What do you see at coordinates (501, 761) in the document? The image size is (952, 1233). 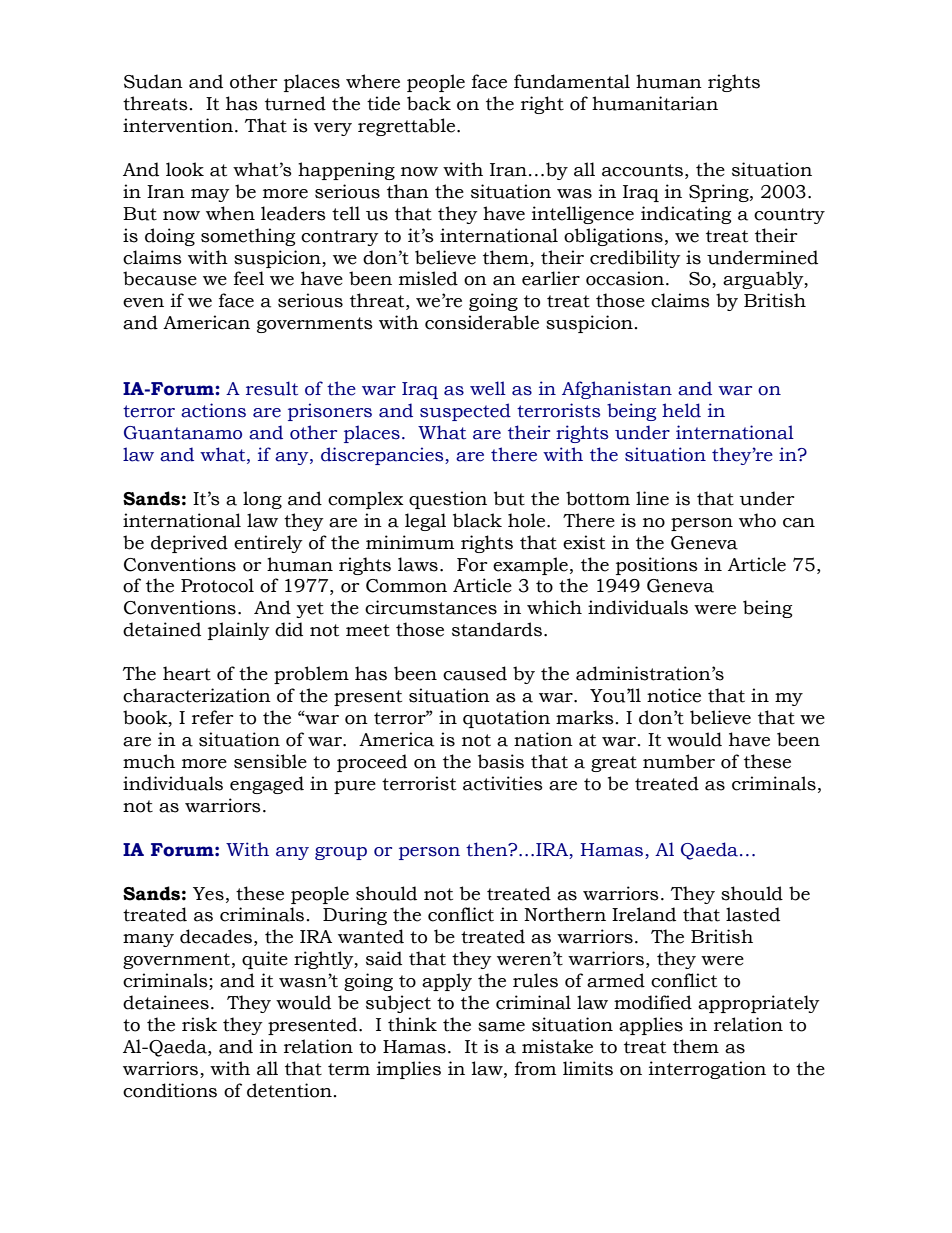 I see `basis` at bounding box center [501, 761].
